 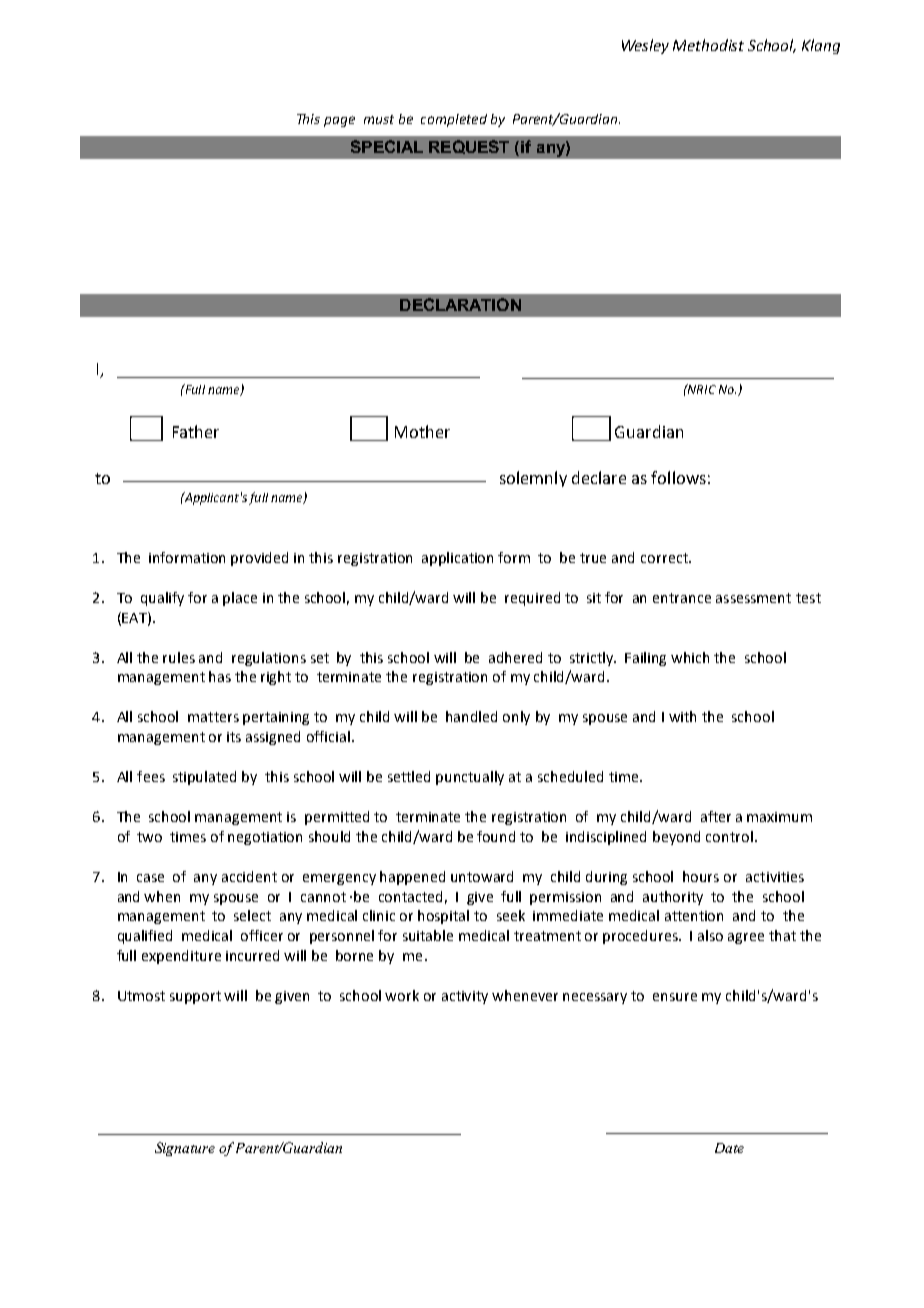 I want to click on page, so click(x=339, y=121).
